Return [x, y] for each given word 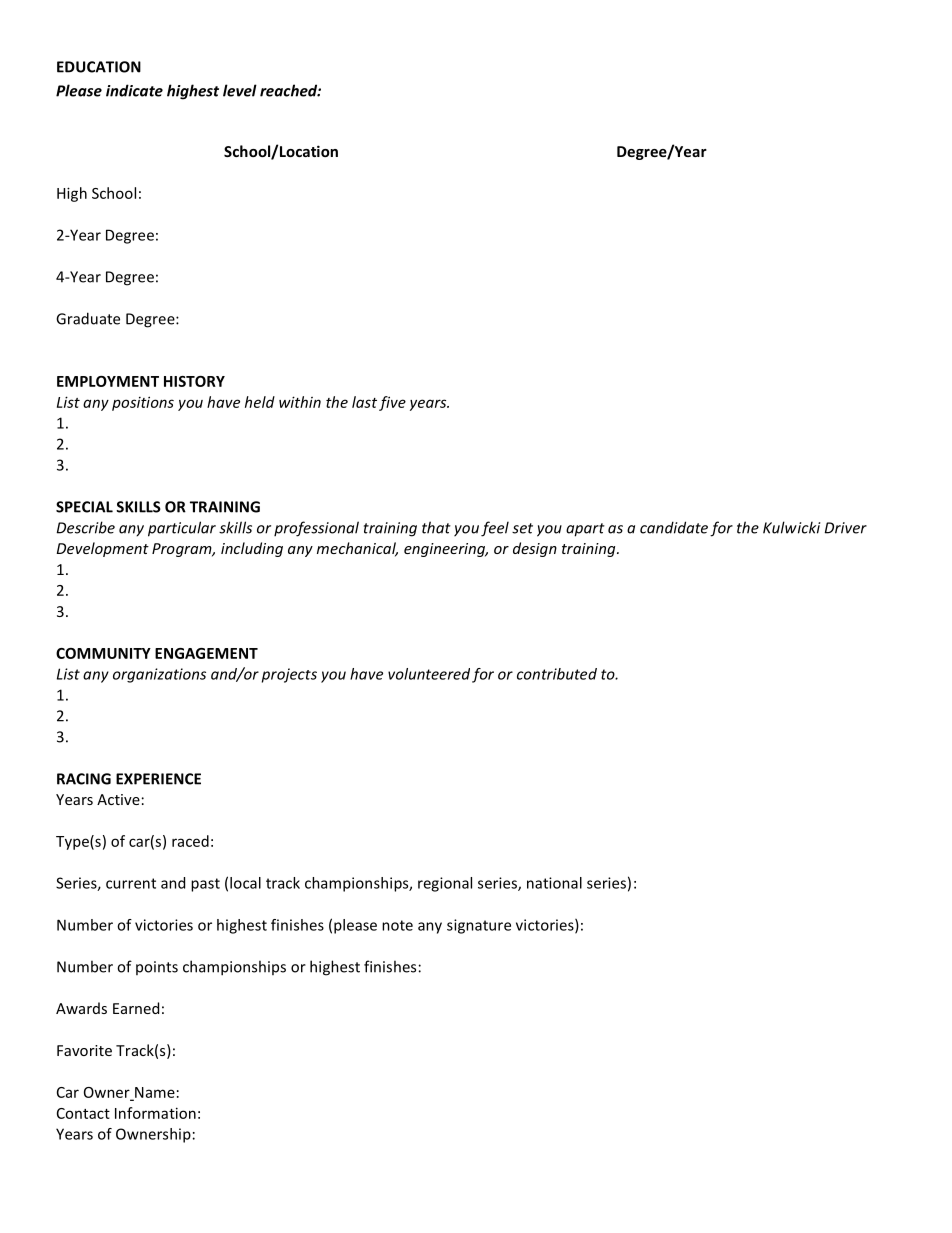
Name [154, 1093]
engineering [446, 550]
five [392, 403]
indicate [134, 90]
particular [182, 529]
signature [479, 926]
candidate [674, 527]
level [240, 90]
